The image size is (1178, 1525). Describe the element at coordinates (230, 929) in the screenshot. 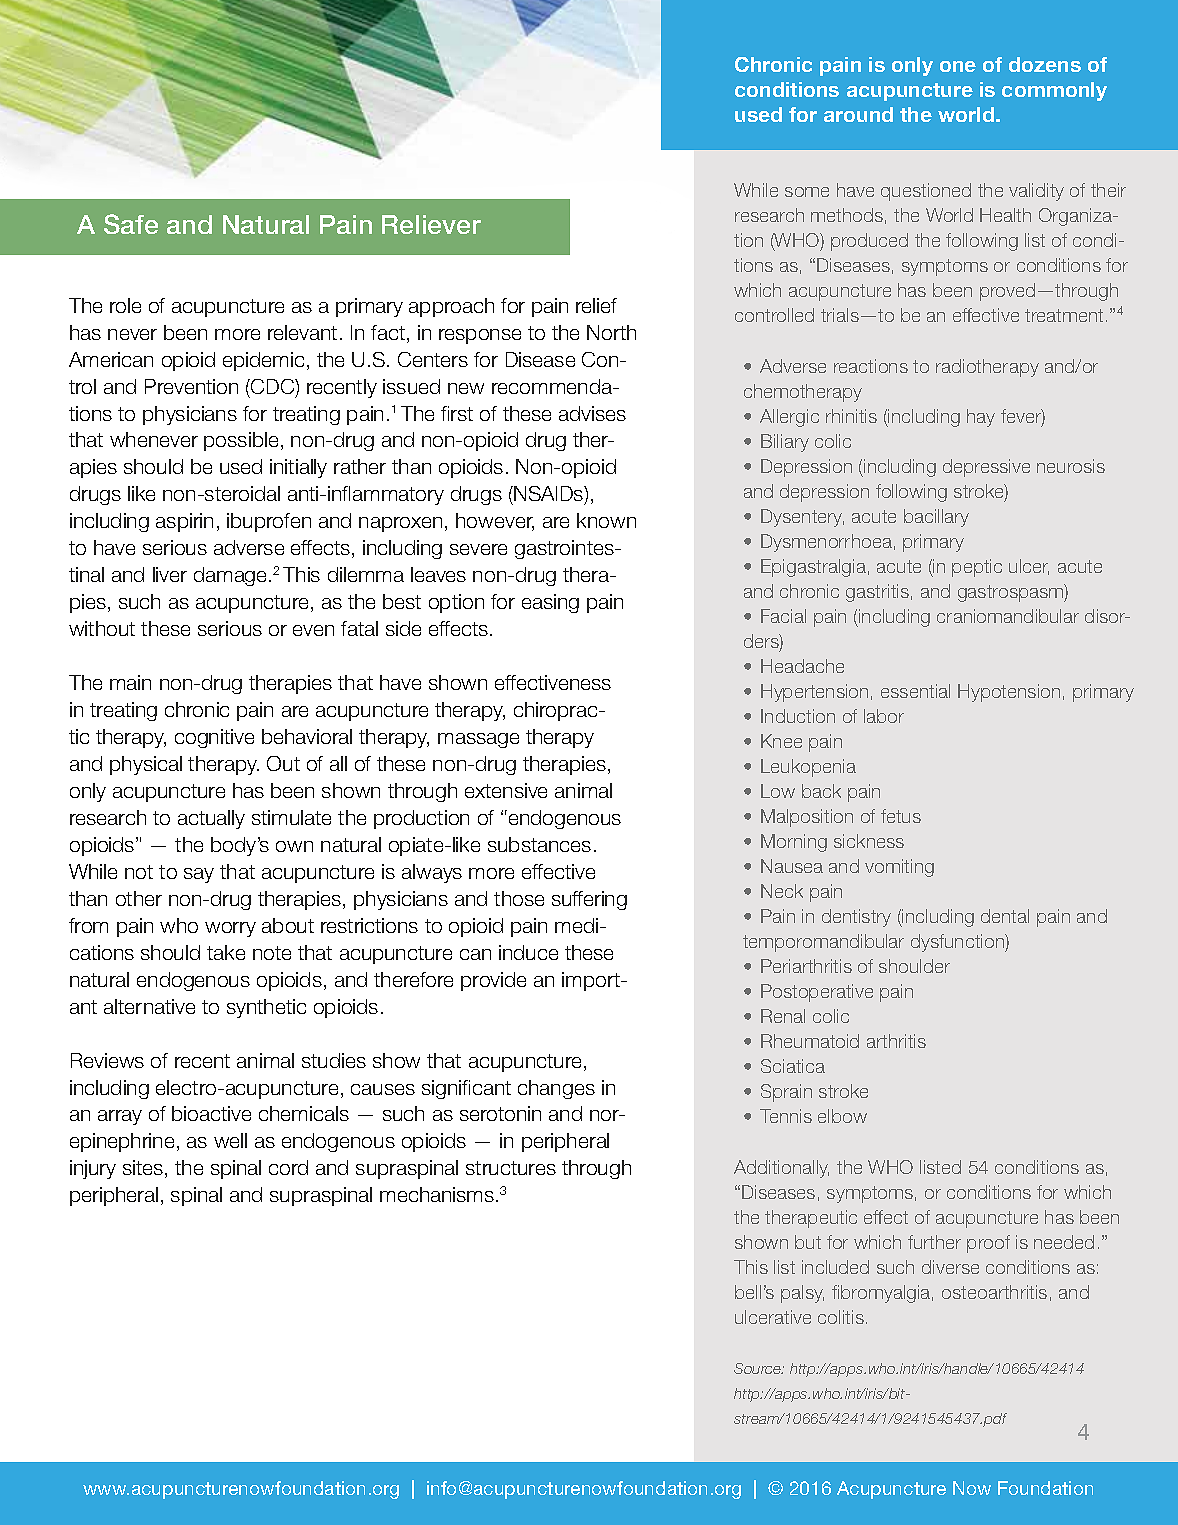

I see `worry` at that location.
